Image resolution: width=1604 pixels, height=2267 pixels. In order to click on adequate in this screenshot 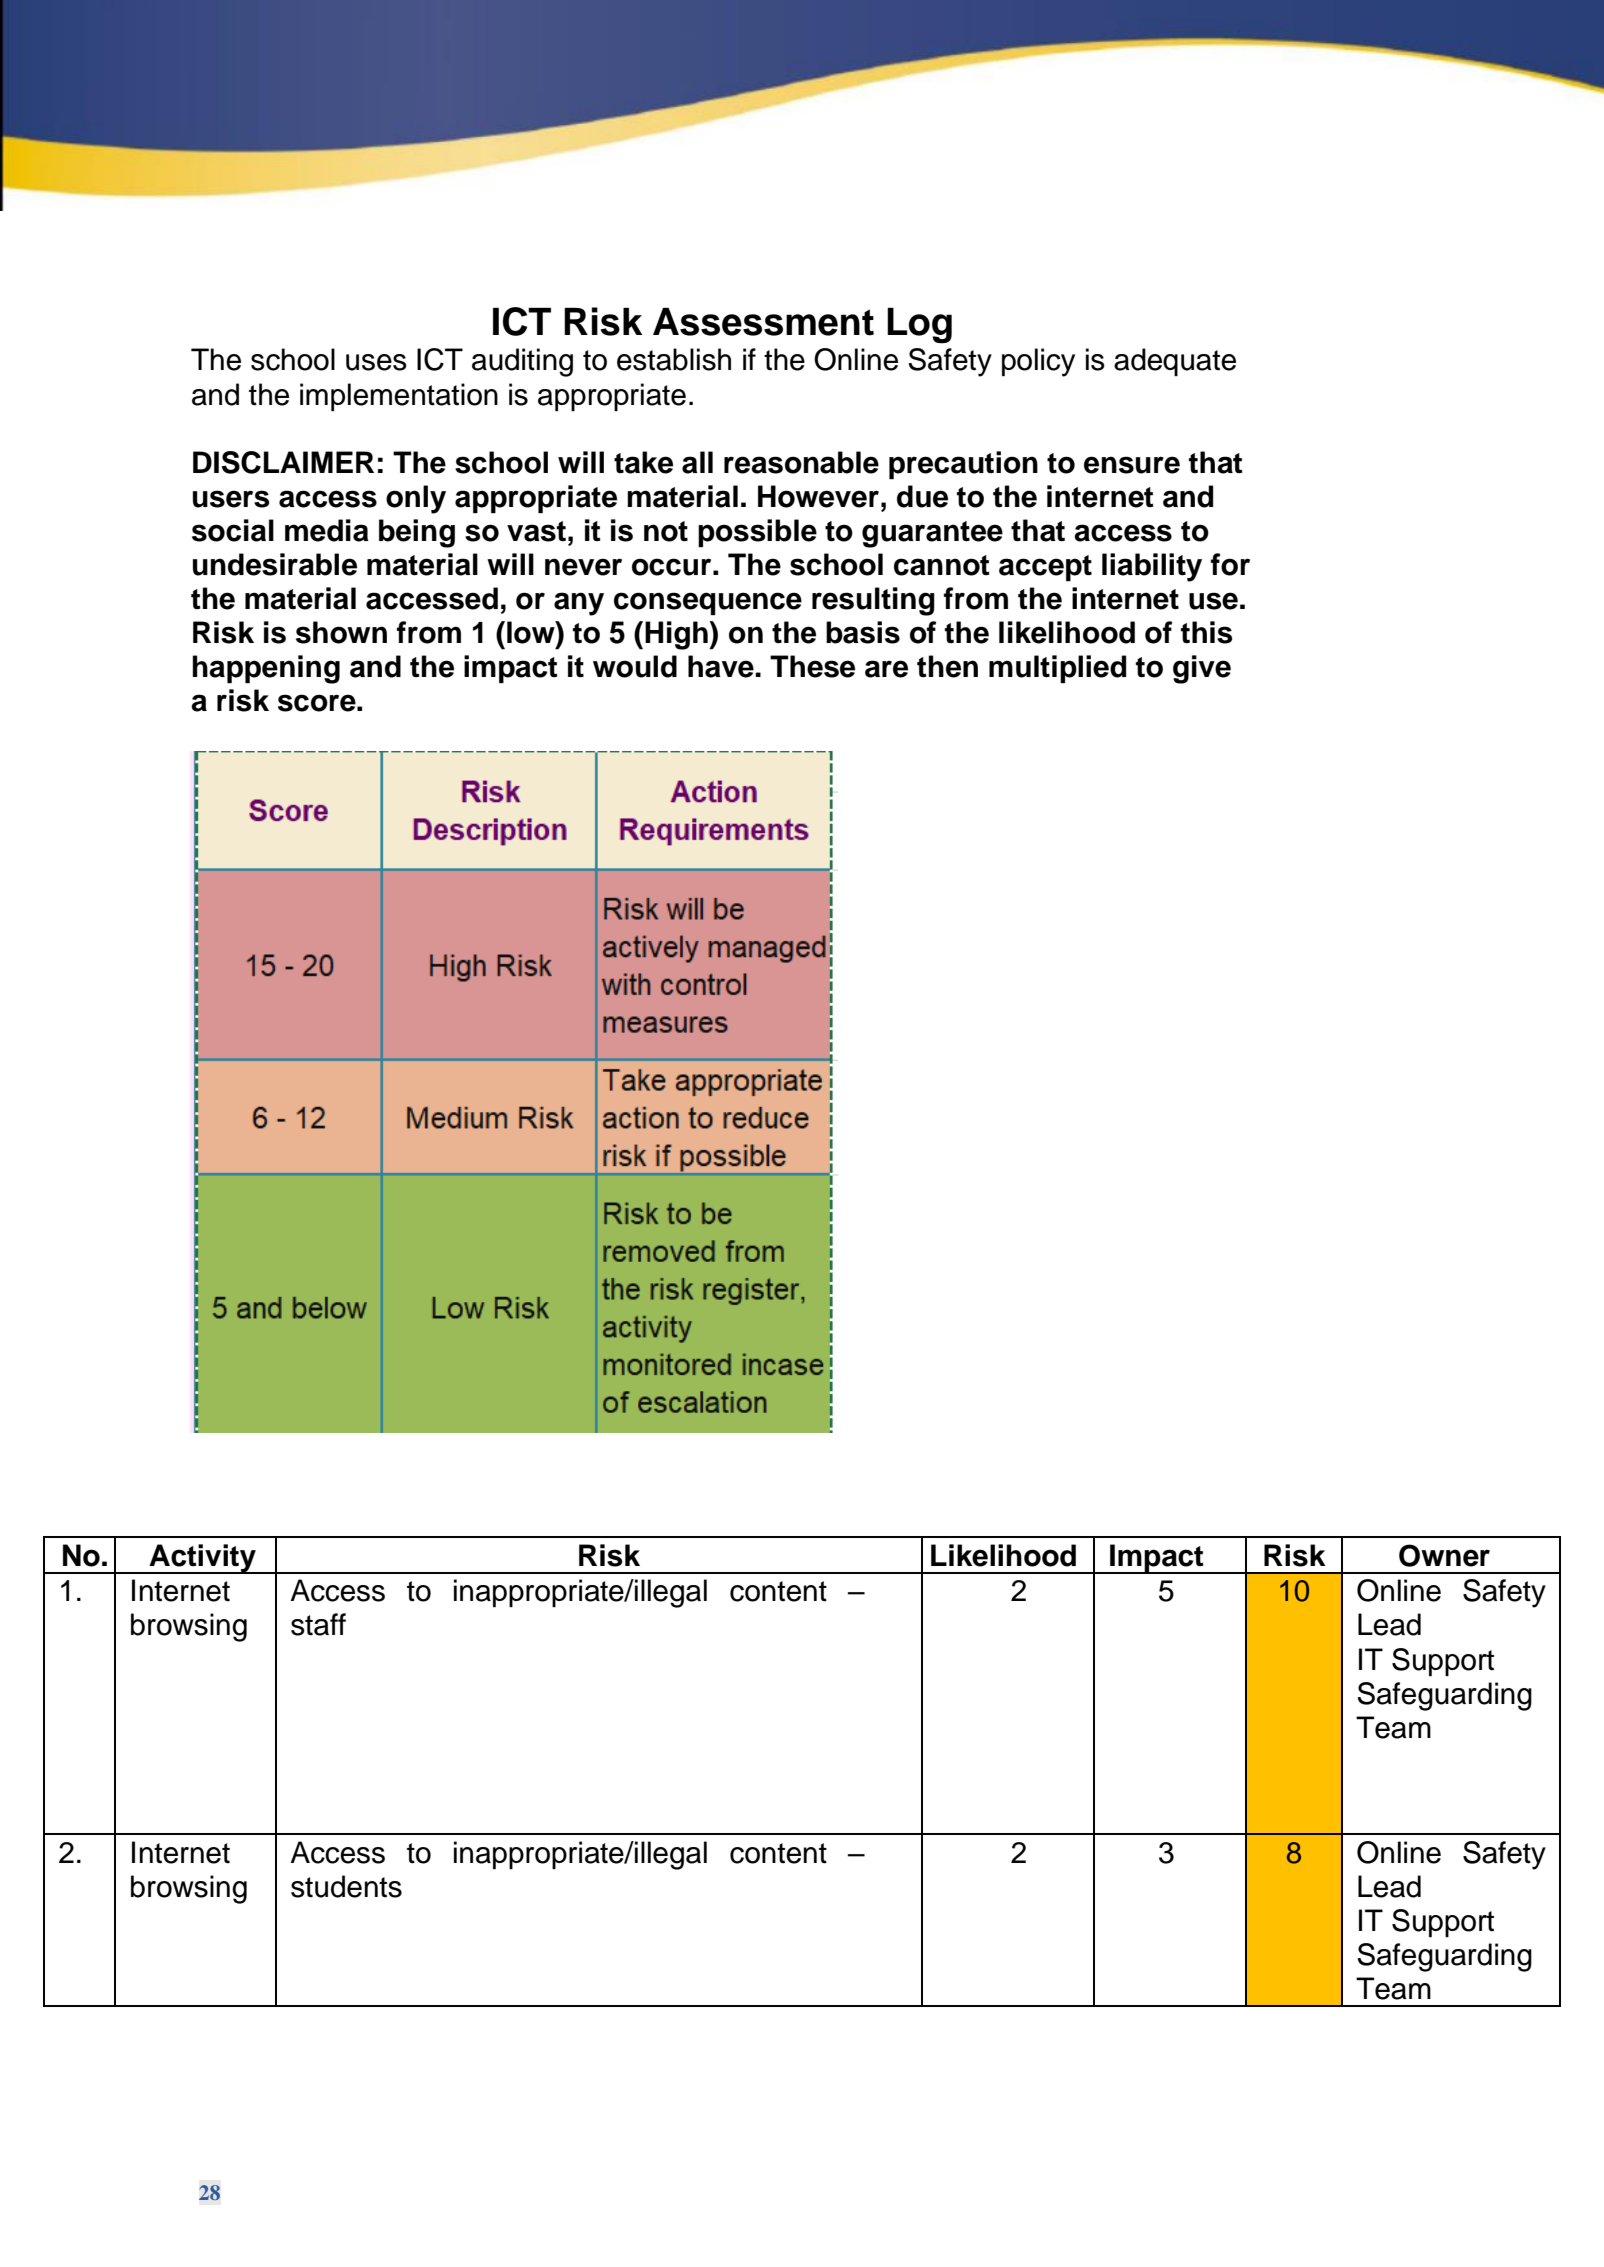, I will do `click(1175, 362)`.
